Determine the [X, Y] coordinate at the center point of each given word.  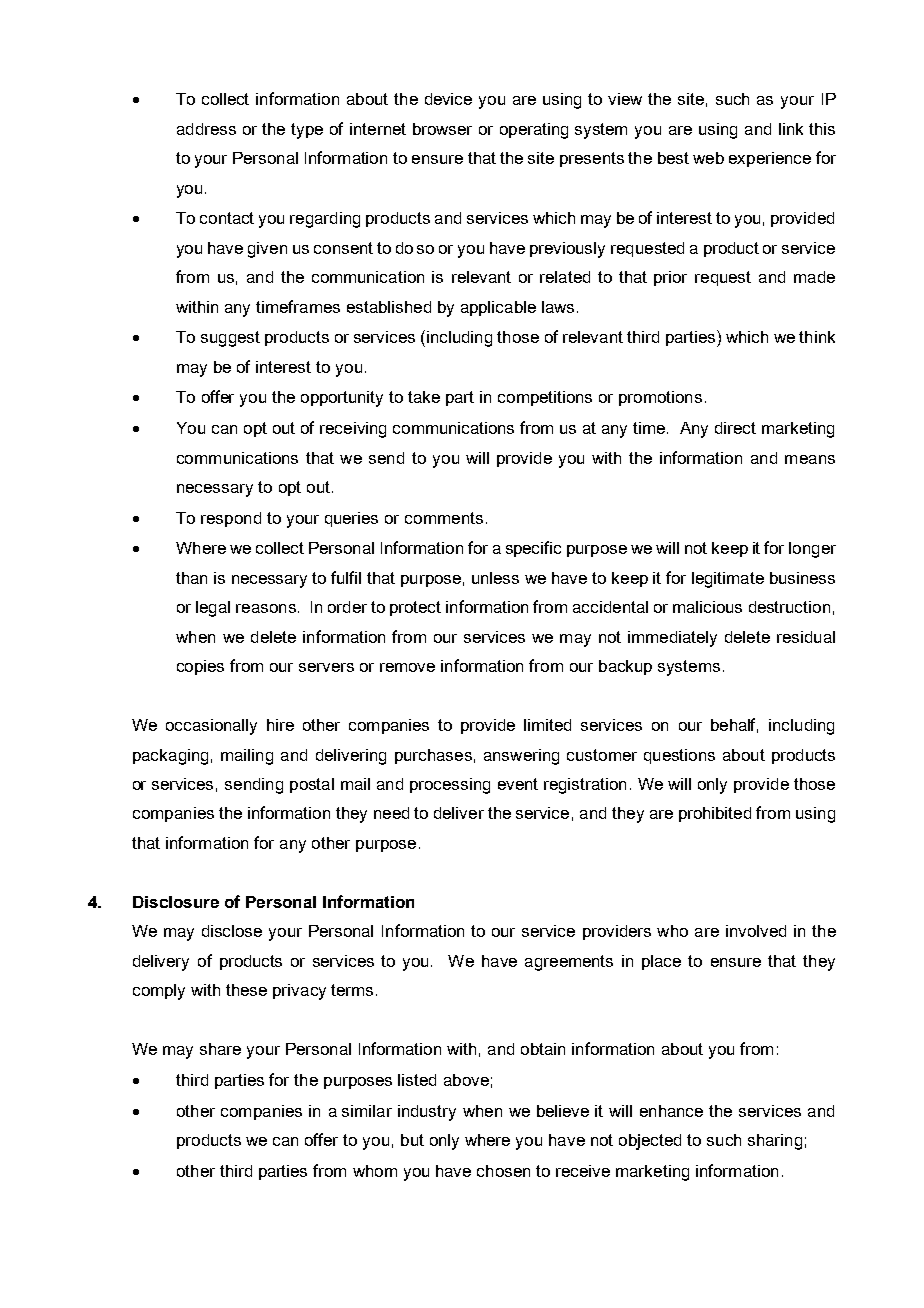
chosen [503, 1171]
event [518, 784]
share [220, 1049]
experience [770, 159]
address [206, 129]
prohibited [715, 814]
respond [231, 519]
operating [534, 131]
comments [444, 518]
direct [735, 428]
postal [312, 785]
